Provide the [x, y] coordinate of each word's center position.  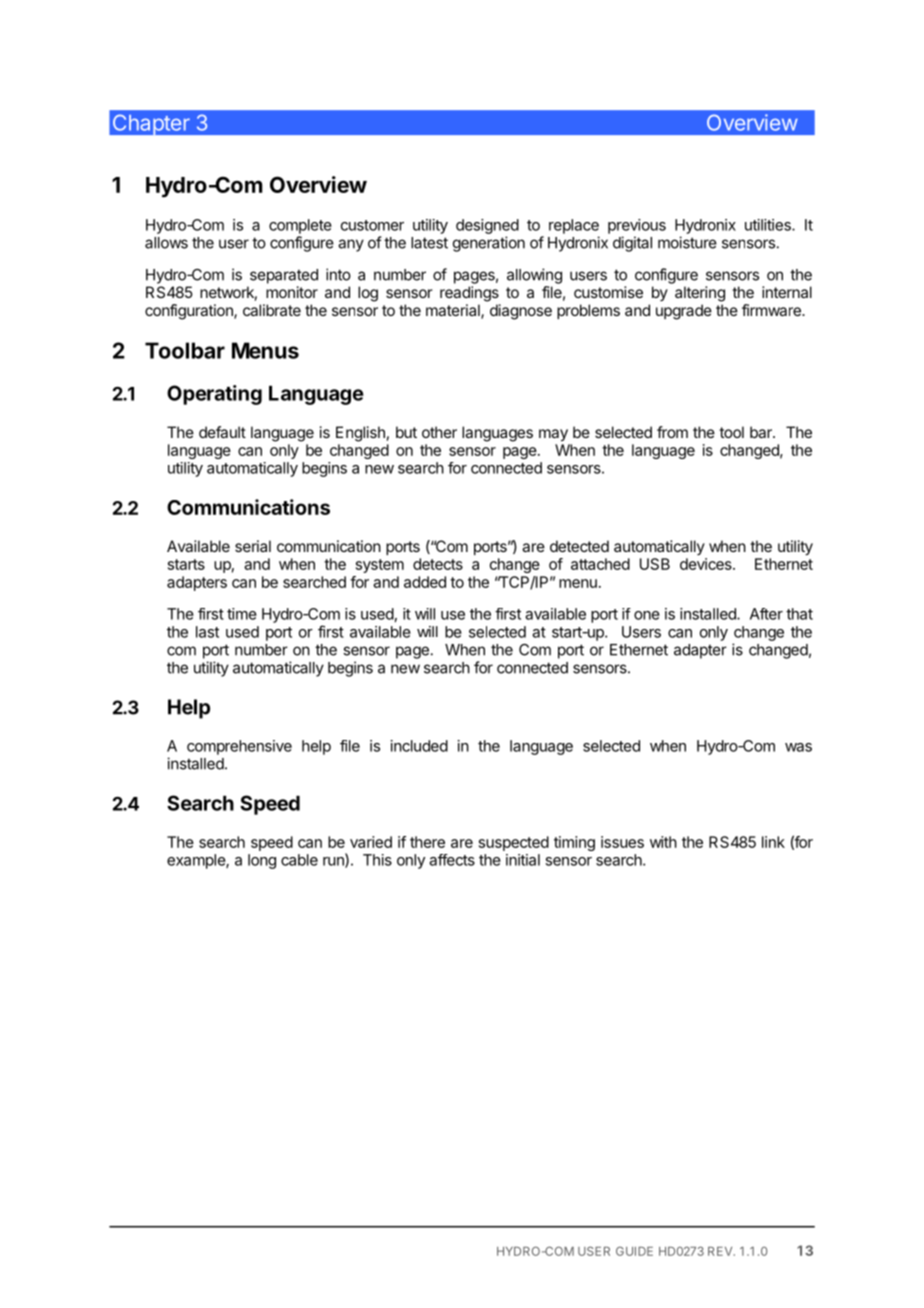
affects [452, 860]
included [419, 746]
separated [284, 276]
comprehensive [239, 747]
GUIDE [634, 1251]
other [439, 432]
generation [489, 244]
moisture [687, 242]
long [262, 861]
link [773, 842]
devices [707, 564]
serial [253, 546]
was [798, 747]
